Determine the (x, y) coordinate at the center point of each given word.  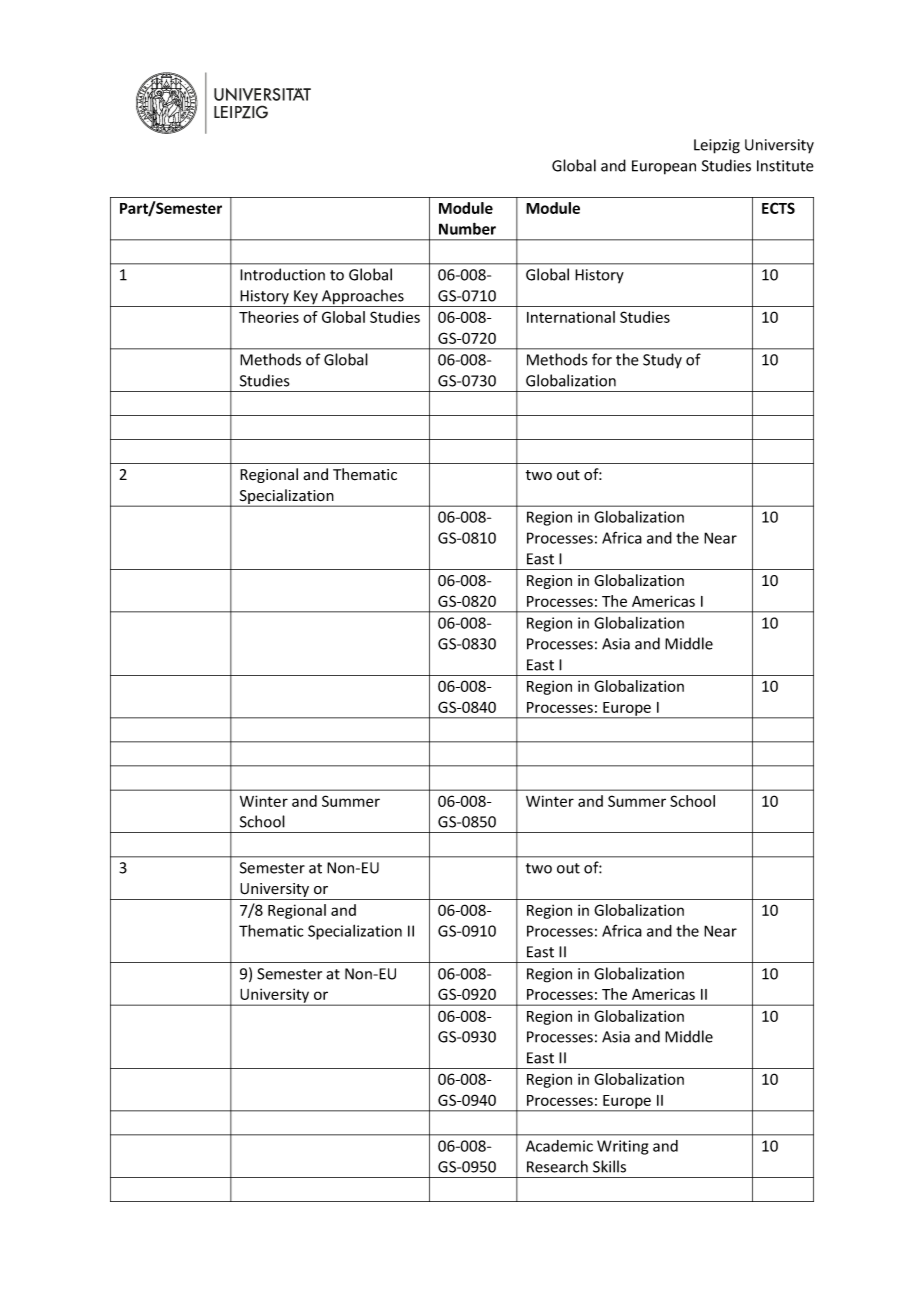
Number (467, 228)
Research (557, 1166)
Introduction (282, 274)
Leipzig (717, 146)
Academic (559, 1146)
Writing (622, 1147)
